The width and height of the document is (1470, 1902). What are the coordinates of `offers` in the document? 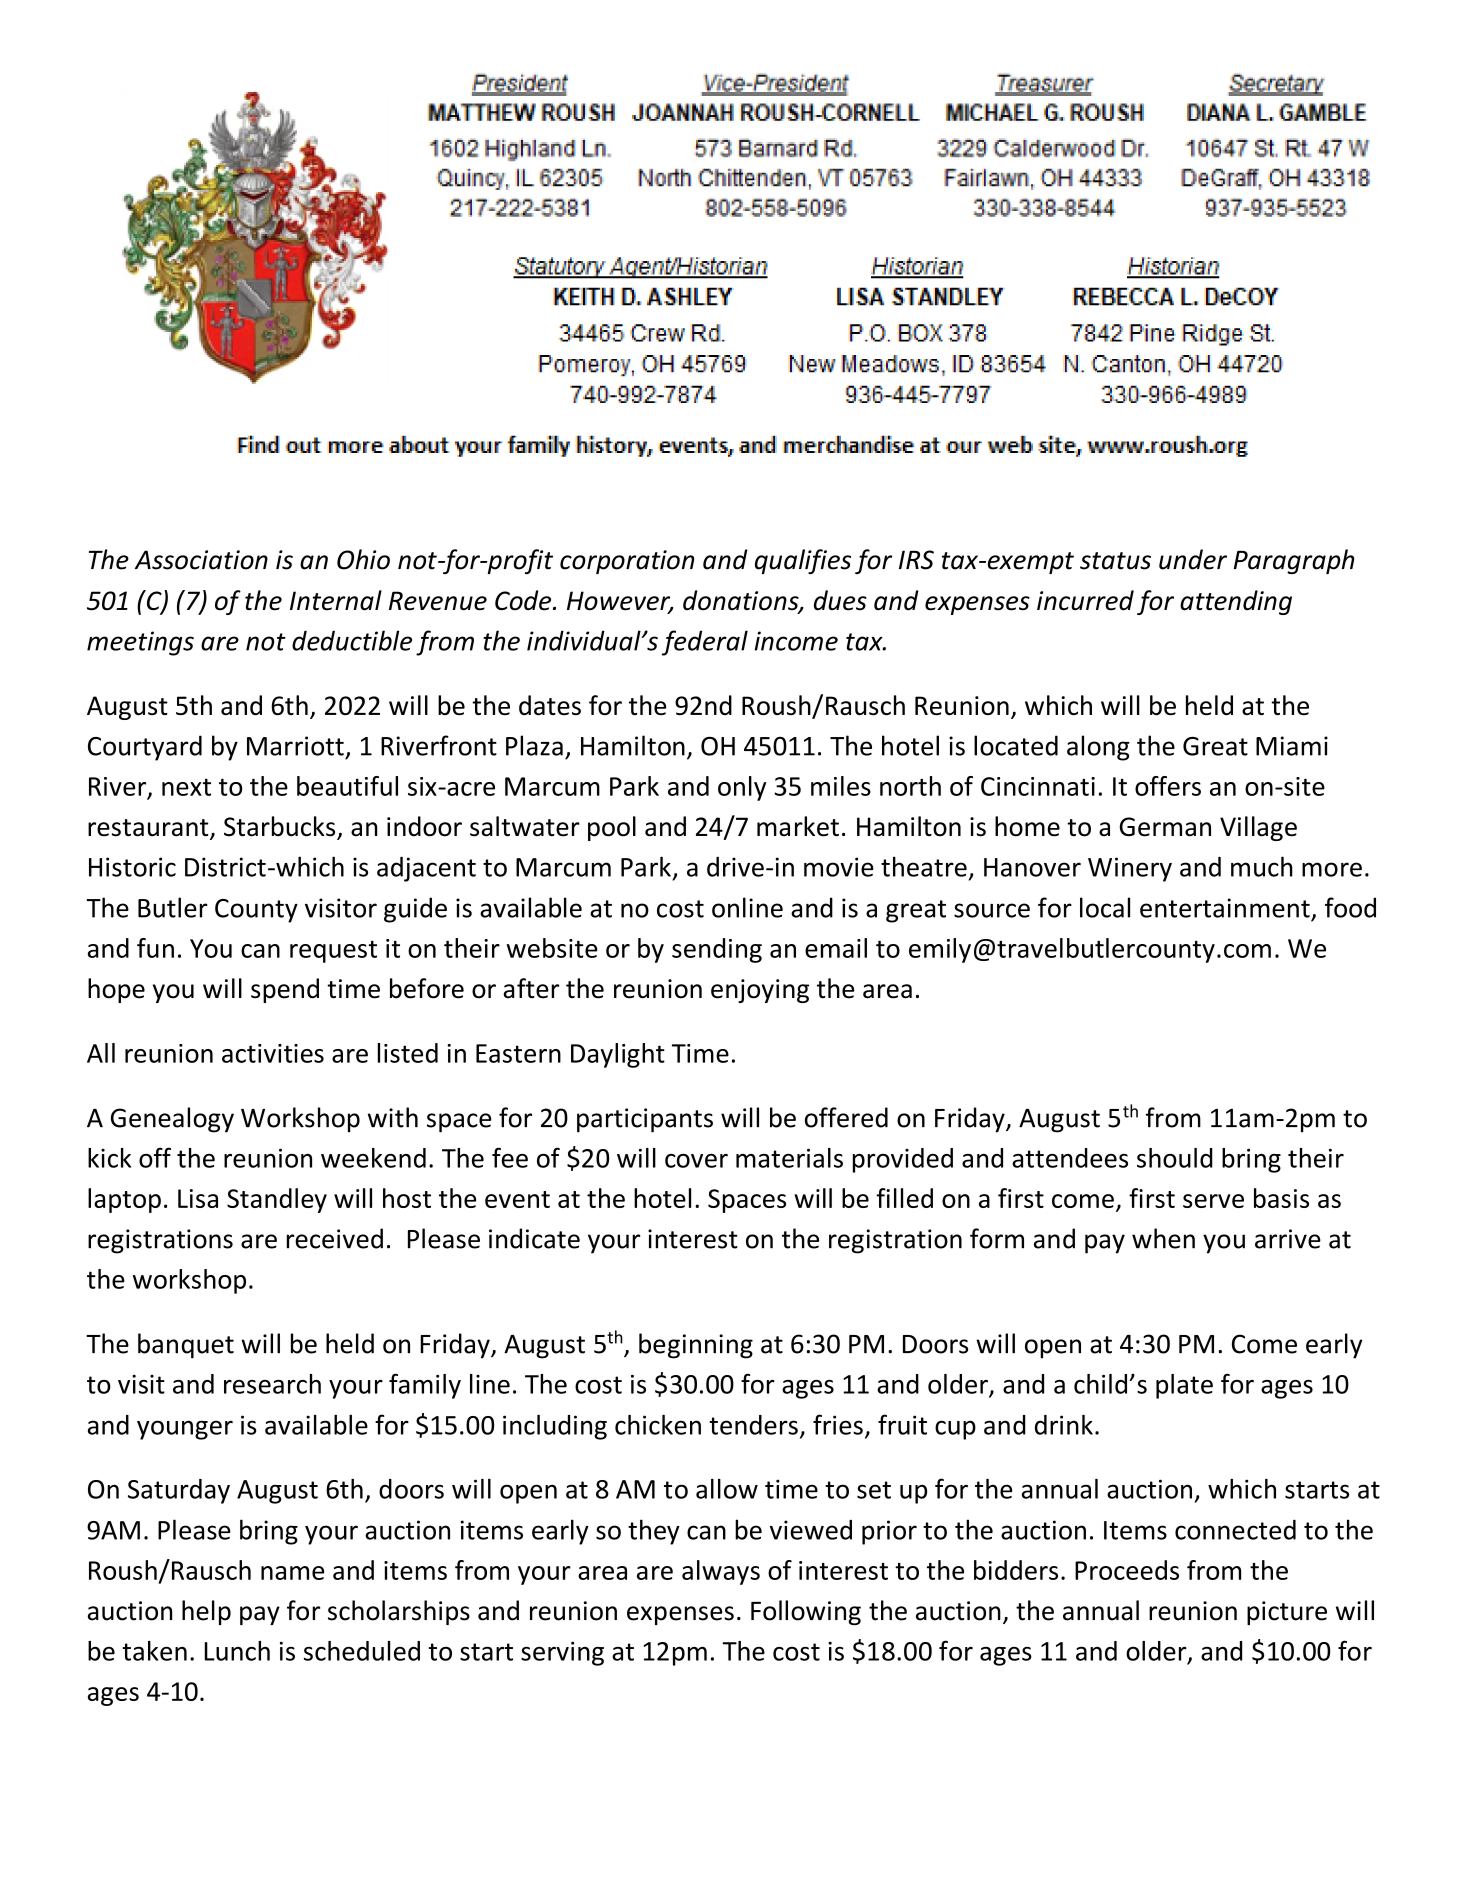 It's located at (1168, 786).
